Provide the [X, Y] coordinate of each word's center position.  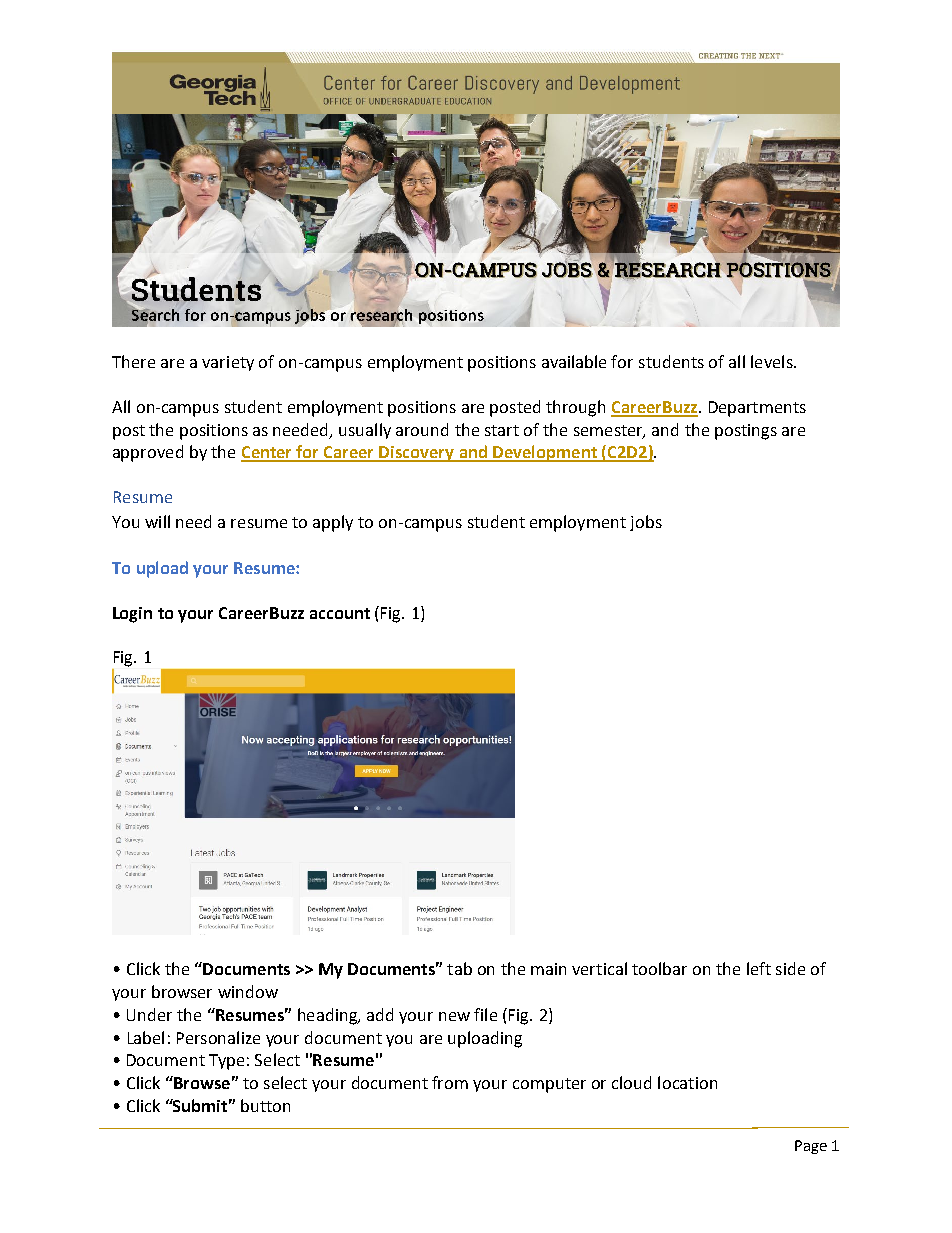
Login [132, 615]
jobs [646, 523]
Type [226, 1062]
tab [459, 968]
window [248, 991]
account [340, 613]
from [450, 1082]
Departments [757, 409]
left [759, 968]
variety [228, 363]
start [502, 430]
